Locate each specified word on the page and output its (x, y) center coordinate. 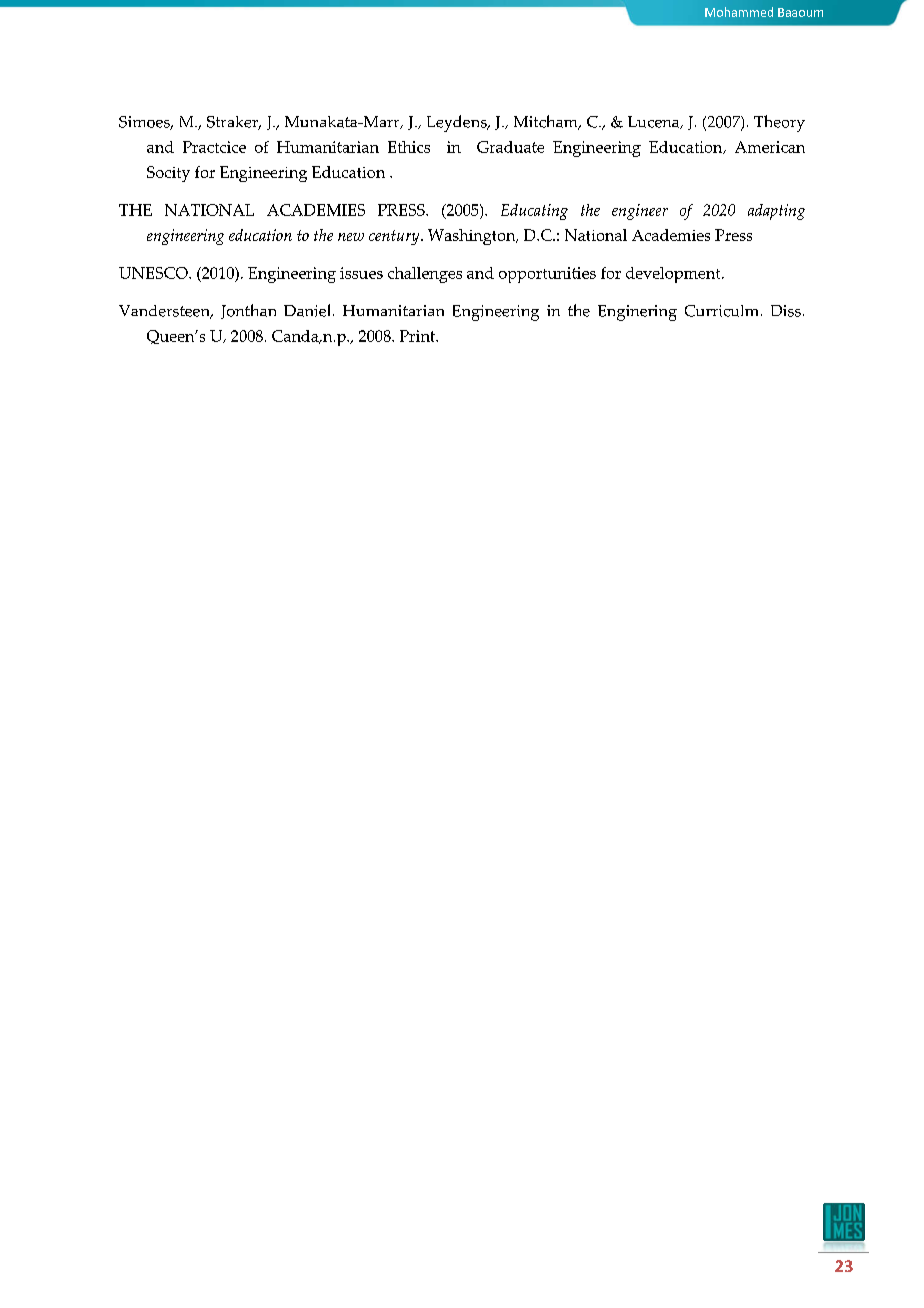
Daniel (309, 310)
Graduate (510, 147)
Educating (534, 212)
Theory (779, 123)
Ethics (409, 147)
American (770, 147)
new (351, 237)
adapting (776, 212)
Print (418, 336)
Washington (473, 237)
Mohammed (739, 12)
